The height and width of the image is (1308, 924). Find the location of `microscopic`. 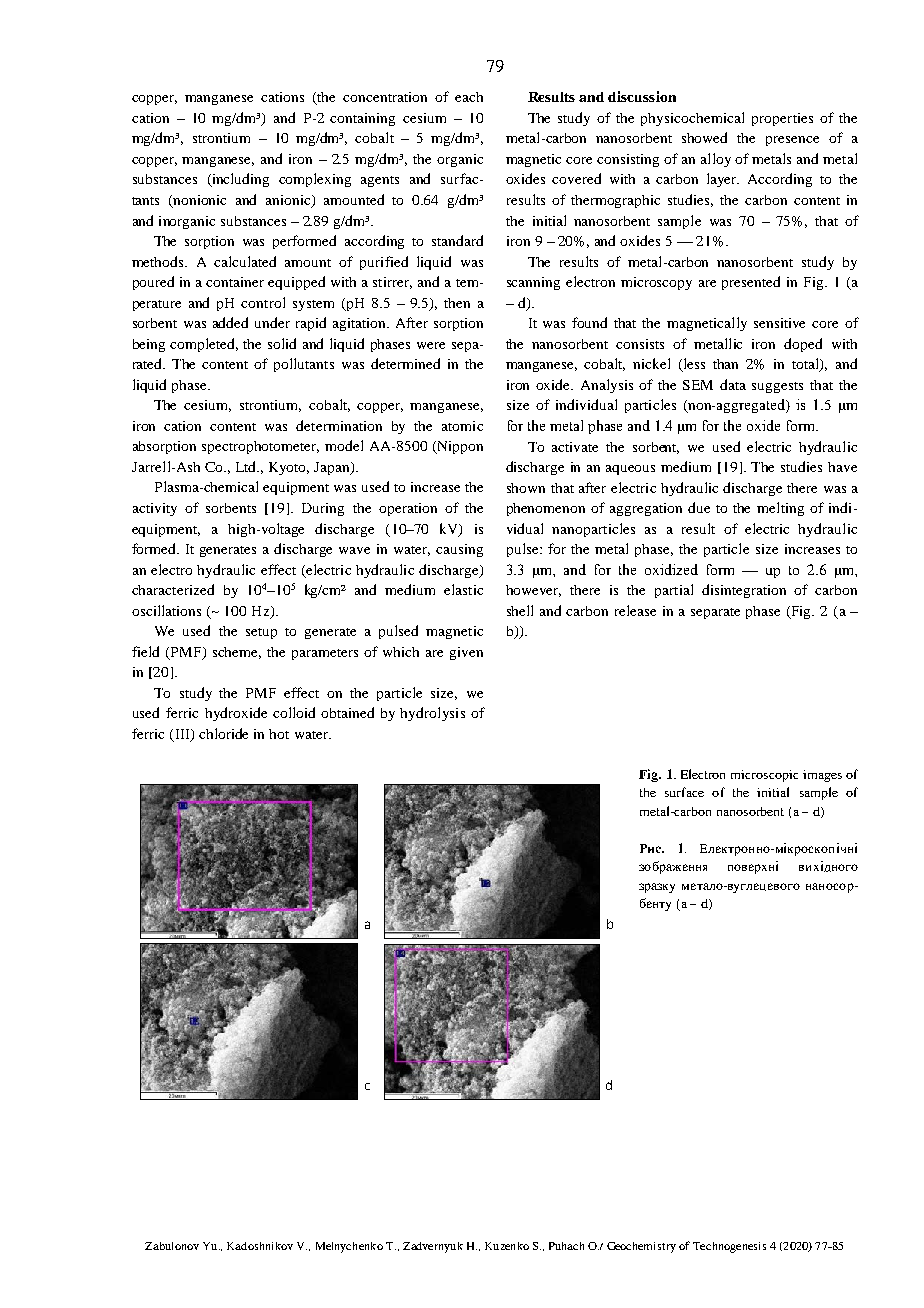

microscopic is located at coordinates (764, 776).
